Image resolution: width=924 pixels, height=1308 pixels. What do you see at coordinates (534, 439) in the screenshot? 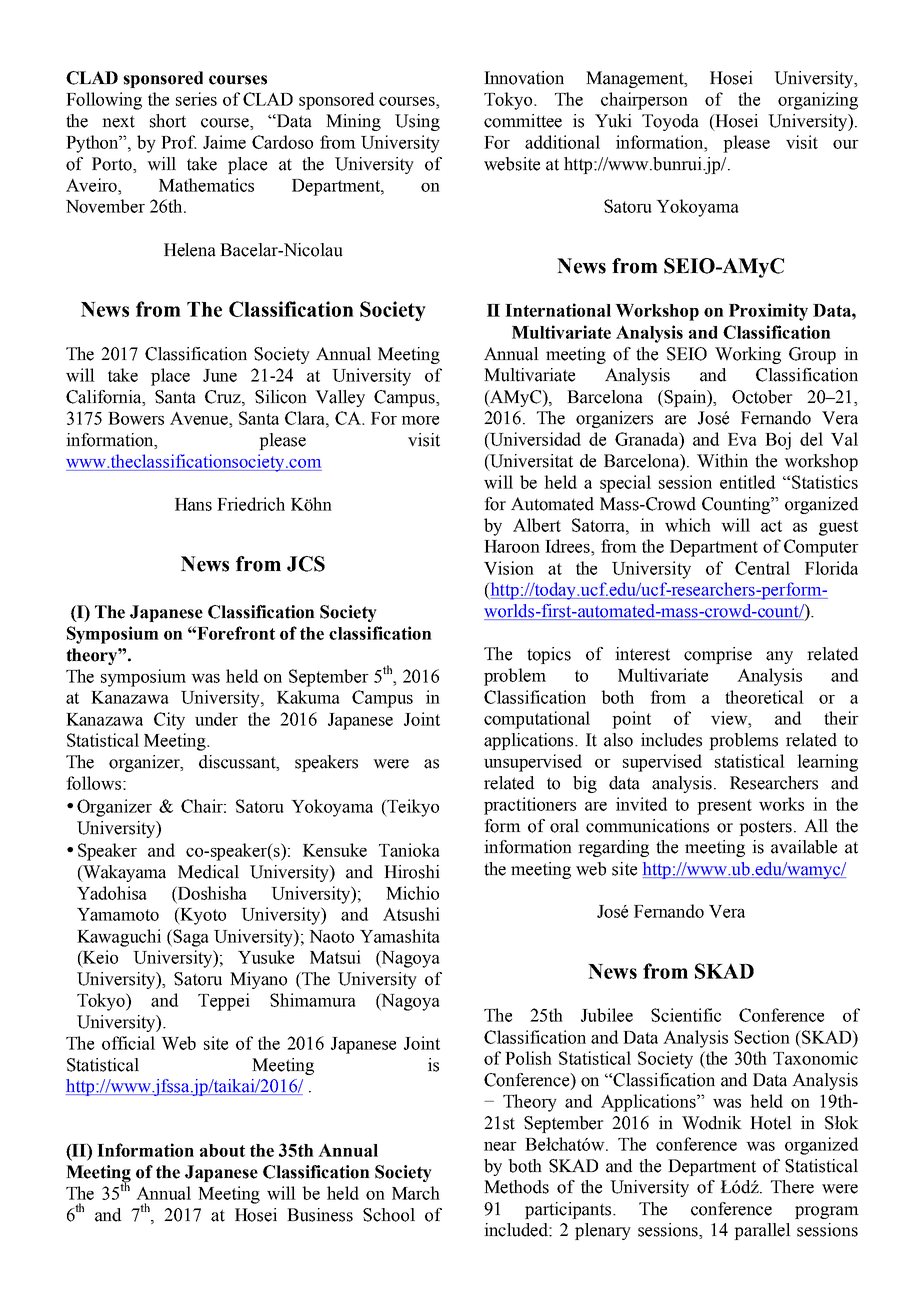
I see `Universidad` at bounding box center [534, 439].
